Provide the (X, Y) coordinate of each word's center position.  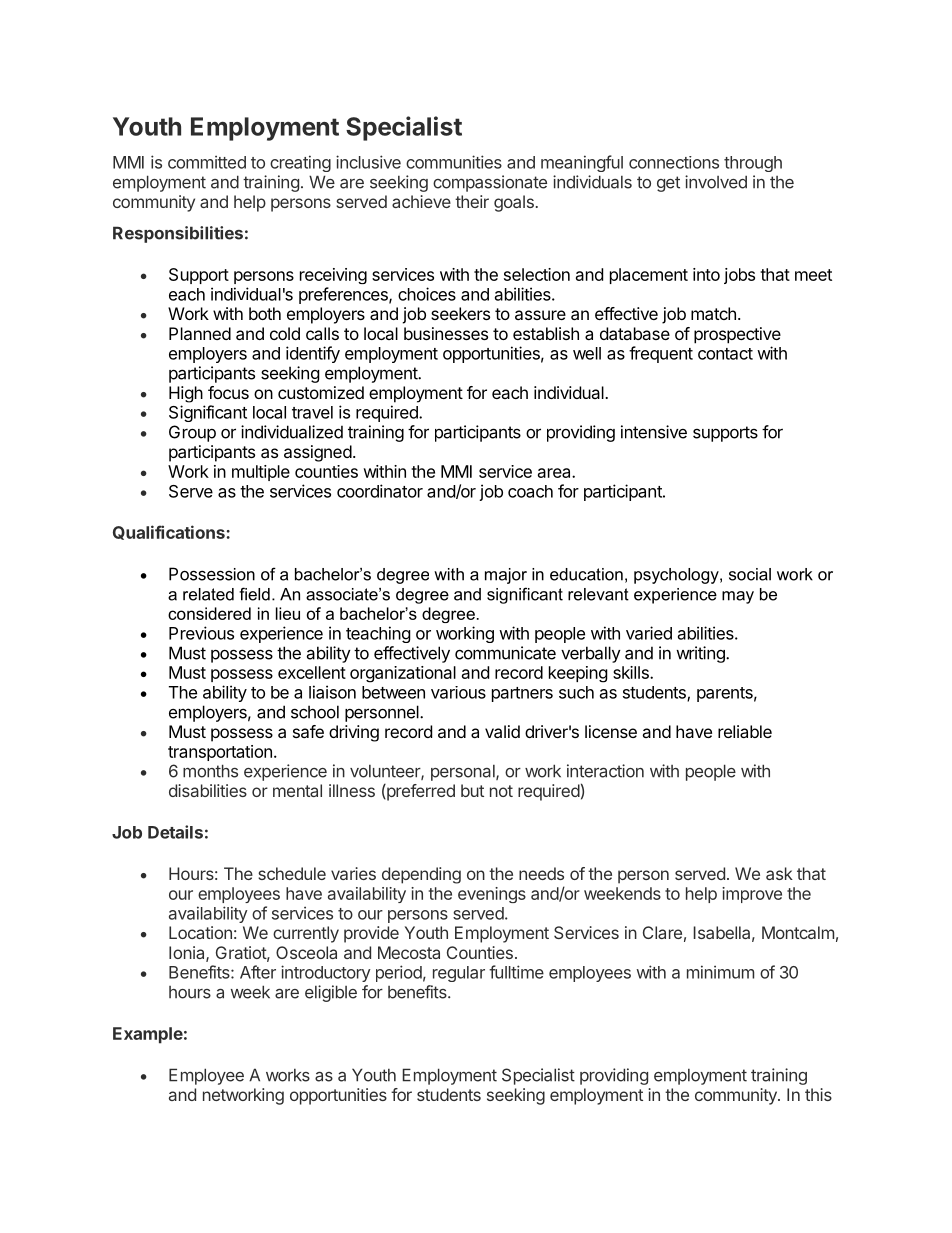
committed (207, 162)
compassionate (490, 183)
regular (459, 974)
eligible (331, 993)
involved (716, 182)
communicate (505, 653)
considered (209, 613)
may (738, 597)
